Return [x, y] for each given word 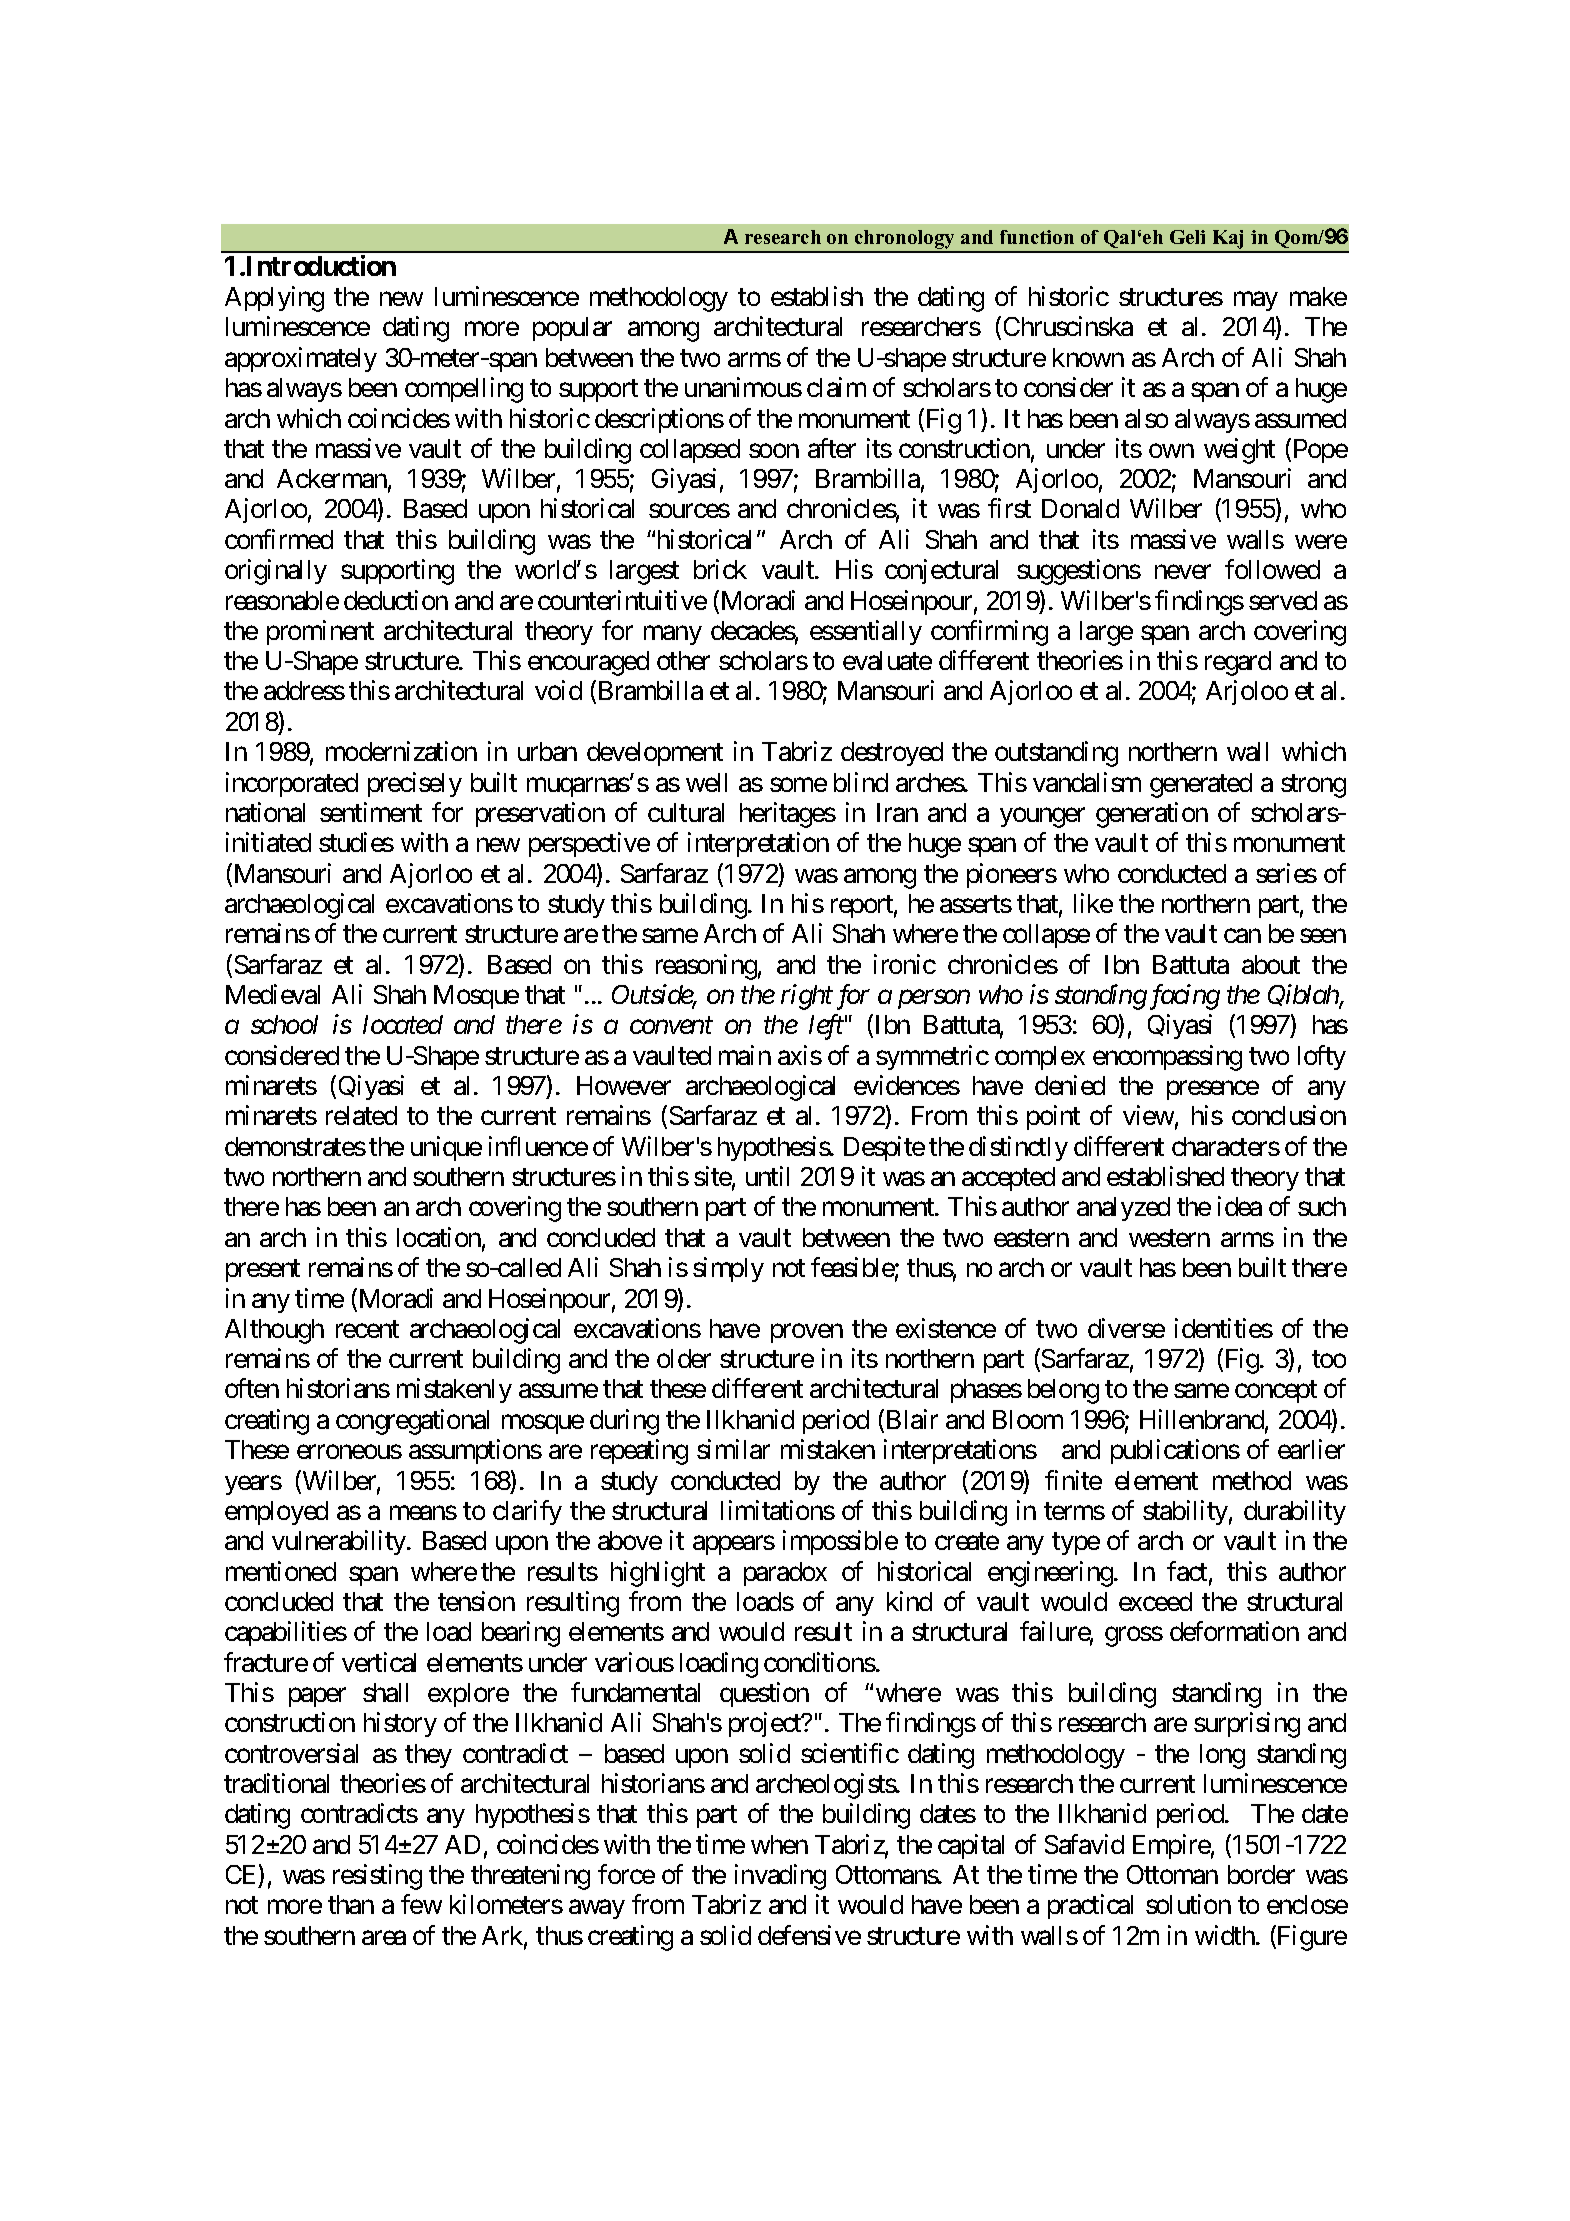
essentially [866, 632]
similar [733, 1449]
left [826, 1027]
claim [836, 387]
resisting [377, 1877]
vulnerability [340, 1542]
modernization [401, 751]
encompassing [1167, 1058]
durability [1295, 1512]
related [361, 1115]
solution [1188, 1904]
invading [780, 1877]
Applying [274, 299]
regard [1238, 663]
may [1256, 301]
